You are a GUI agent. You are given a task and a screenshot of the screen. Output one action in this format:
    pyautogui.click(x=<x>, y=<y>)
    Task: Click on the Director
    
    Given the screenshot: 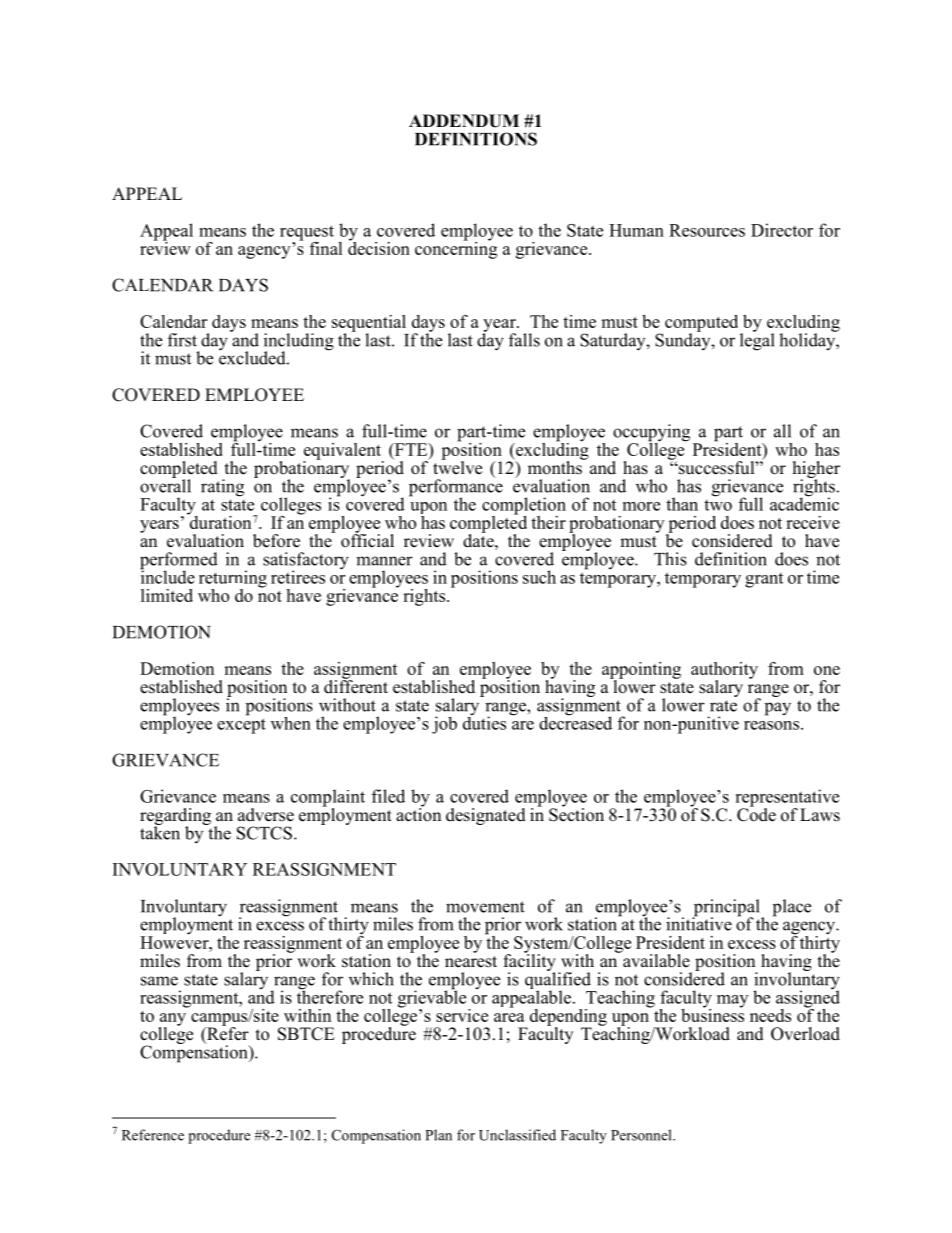 What is the action you would take?
    pyautogui.click(x=782, y=230)
